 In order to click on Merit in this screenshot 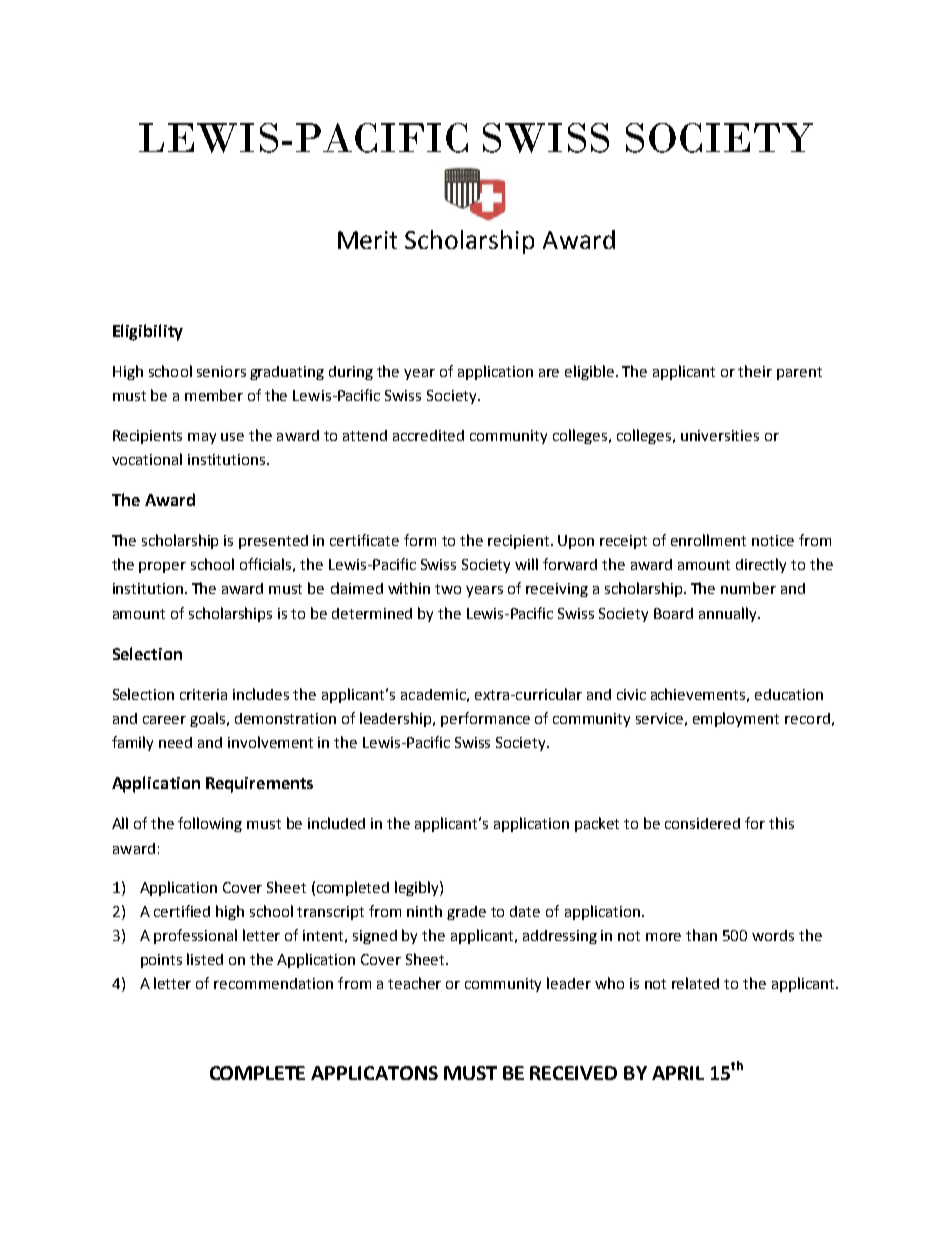, I will do `click(367, 240)`.
